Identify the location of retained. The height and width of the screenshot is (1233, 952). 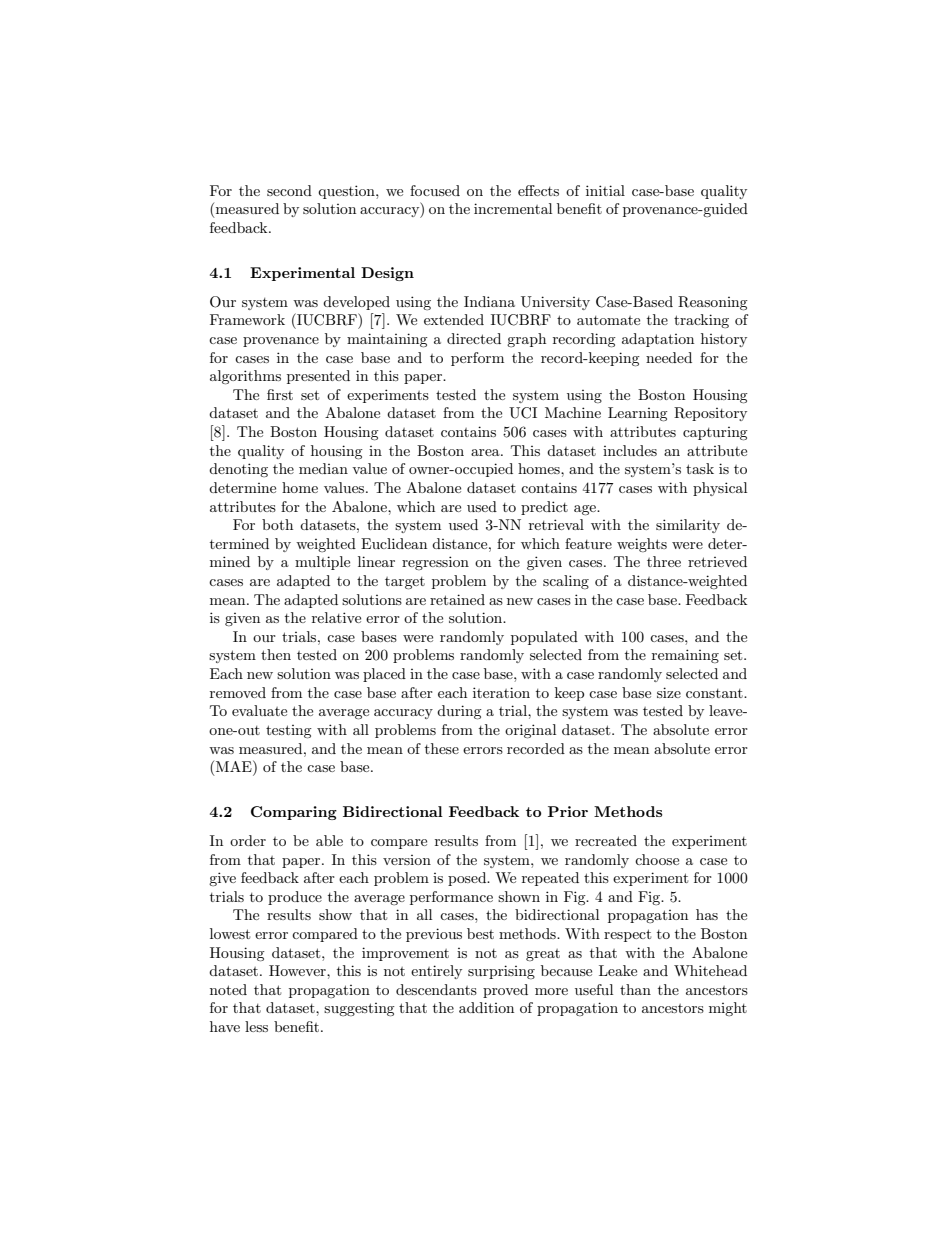
(457, 599).
